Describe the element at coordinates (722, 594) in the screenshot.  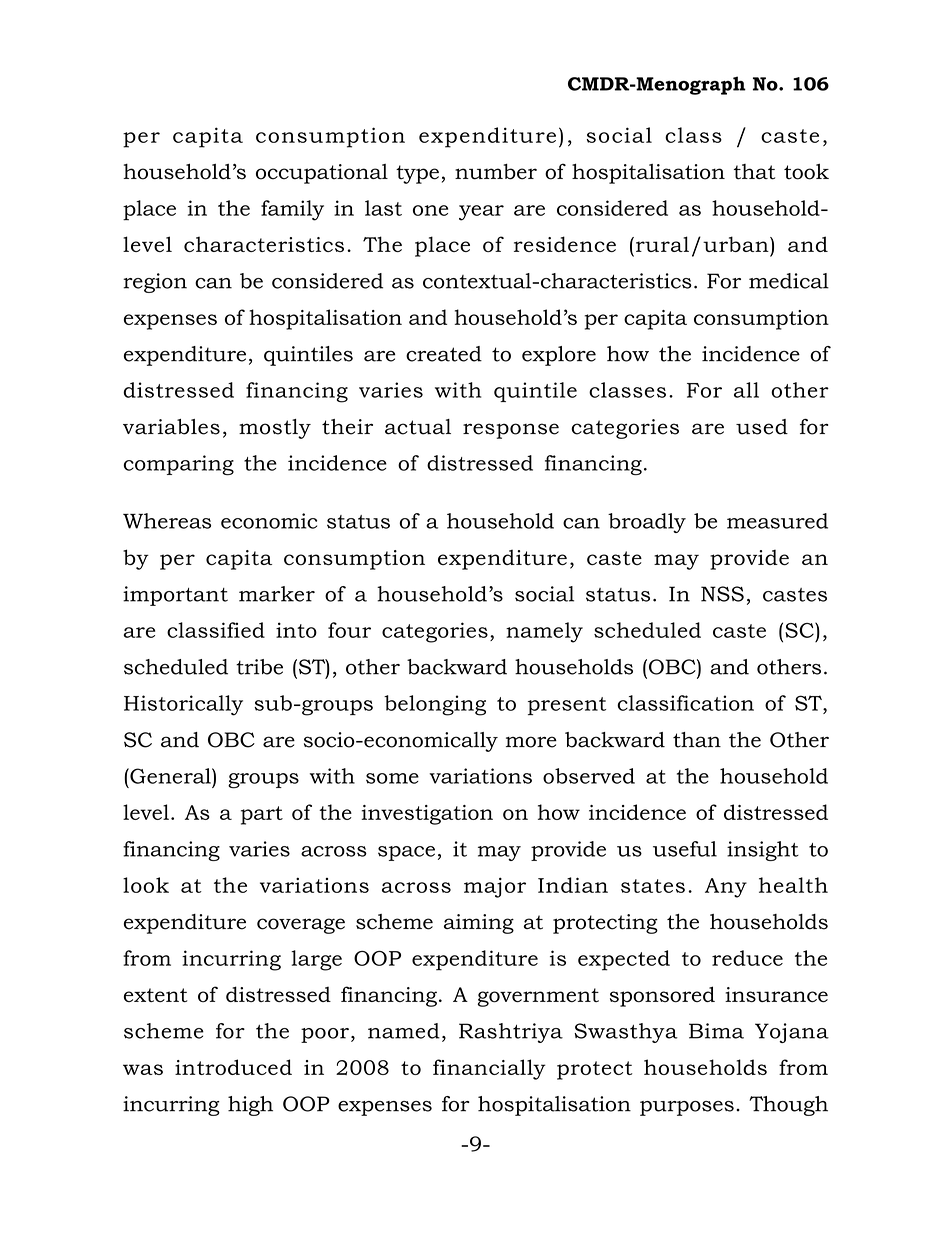
I see `NSS` at that location.
